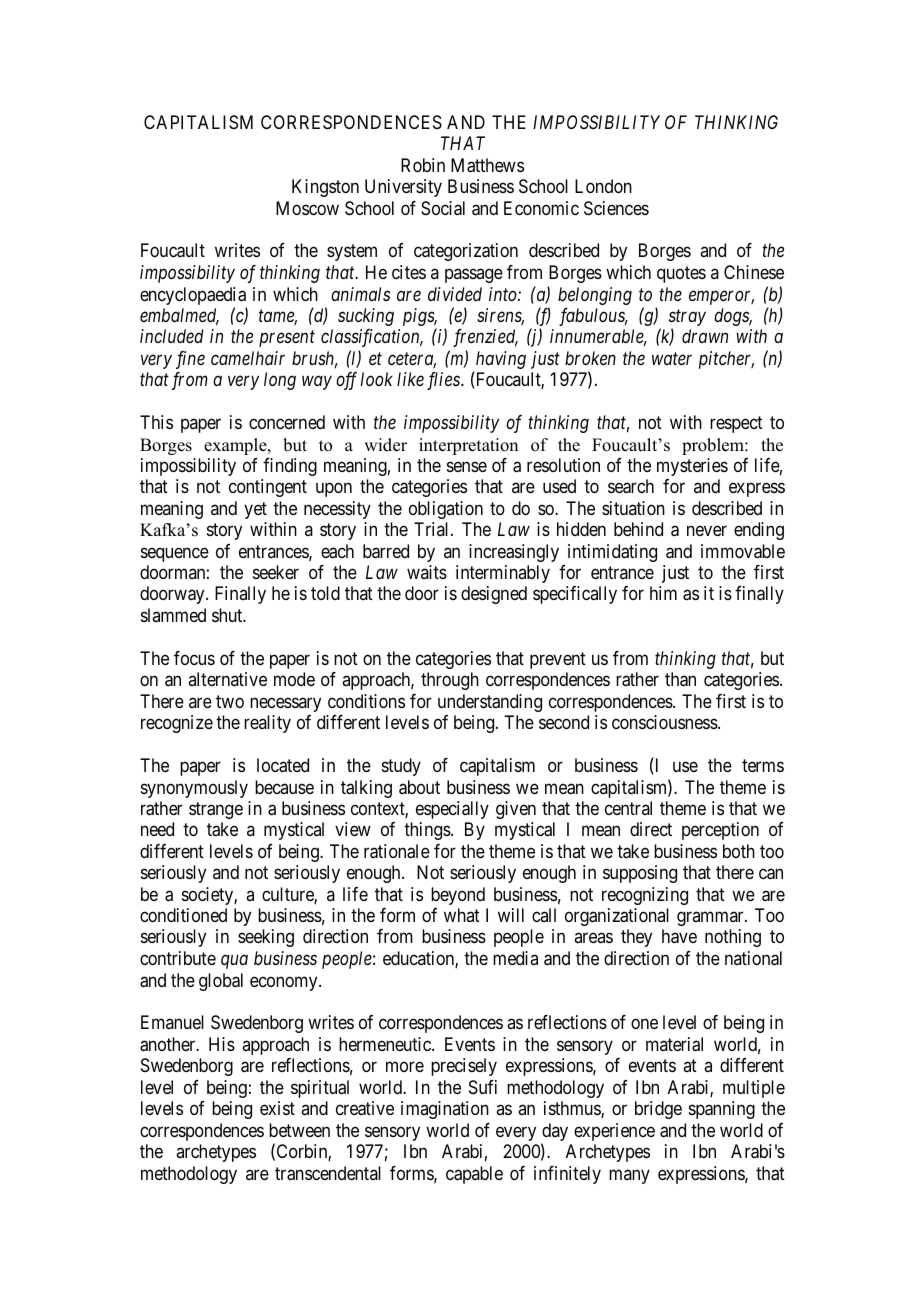 Image resolution: width=924 pixels, height=1308 pixels. I want to click on obligation, so click(446, 510).
